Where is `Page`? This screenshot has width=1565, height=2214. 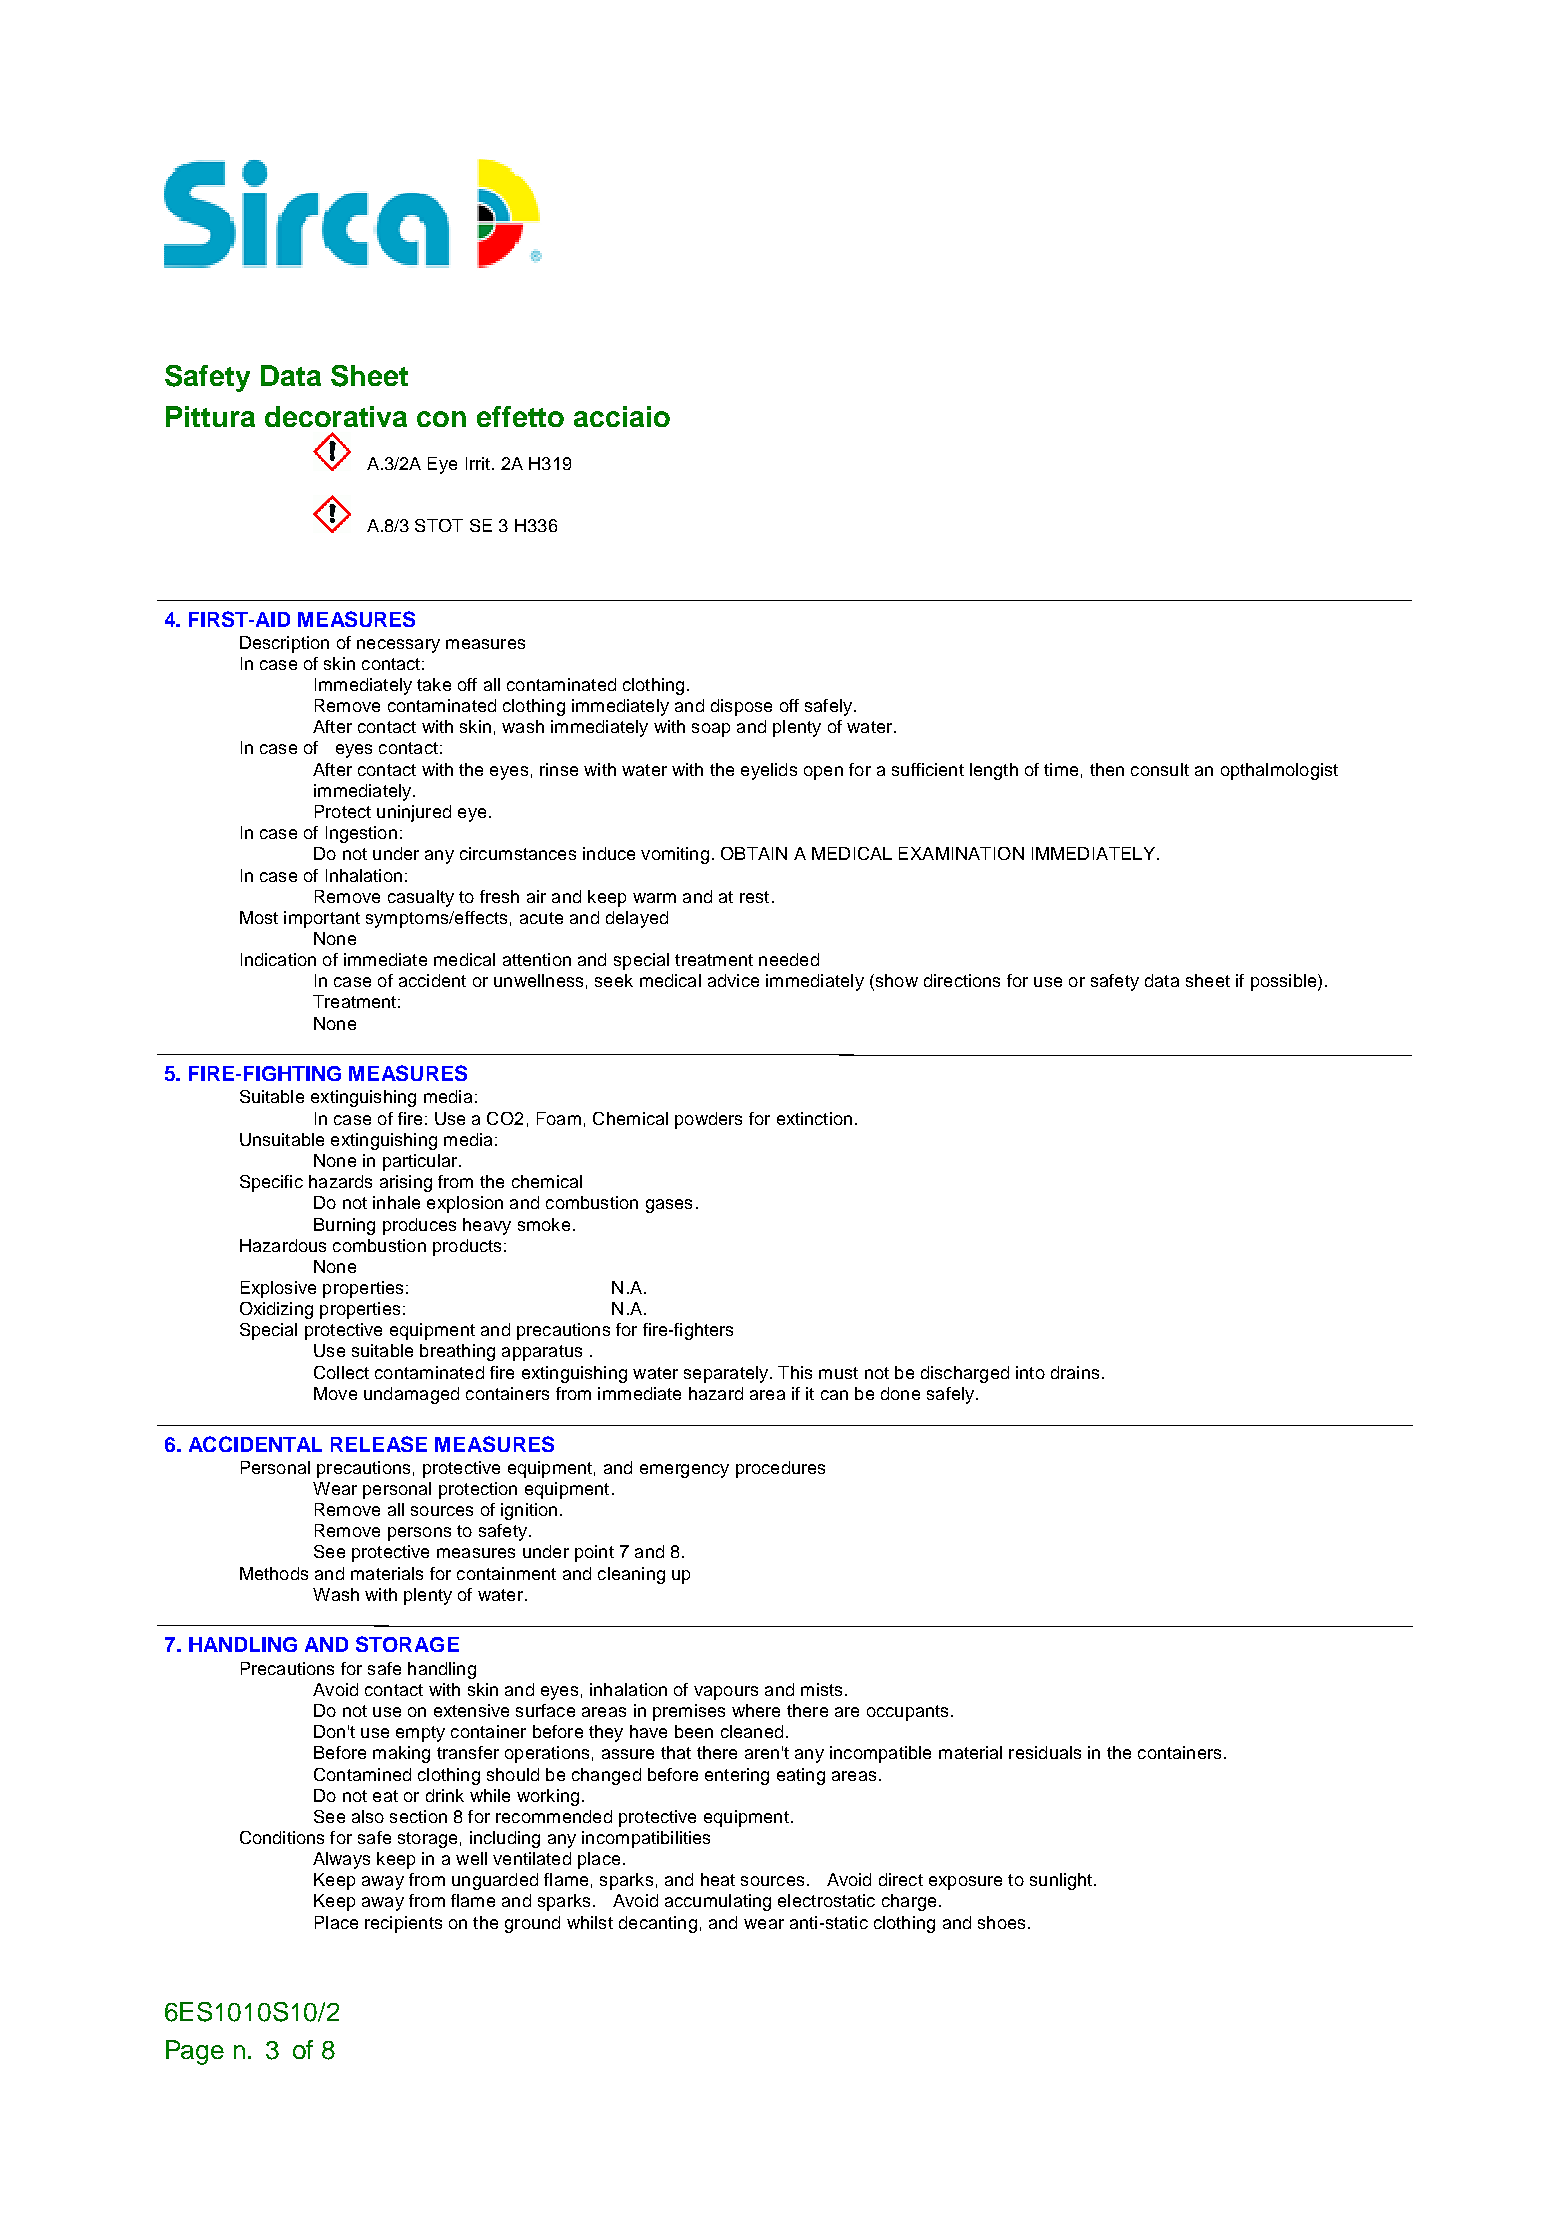 Page is located at coordinates (195, 2052).
